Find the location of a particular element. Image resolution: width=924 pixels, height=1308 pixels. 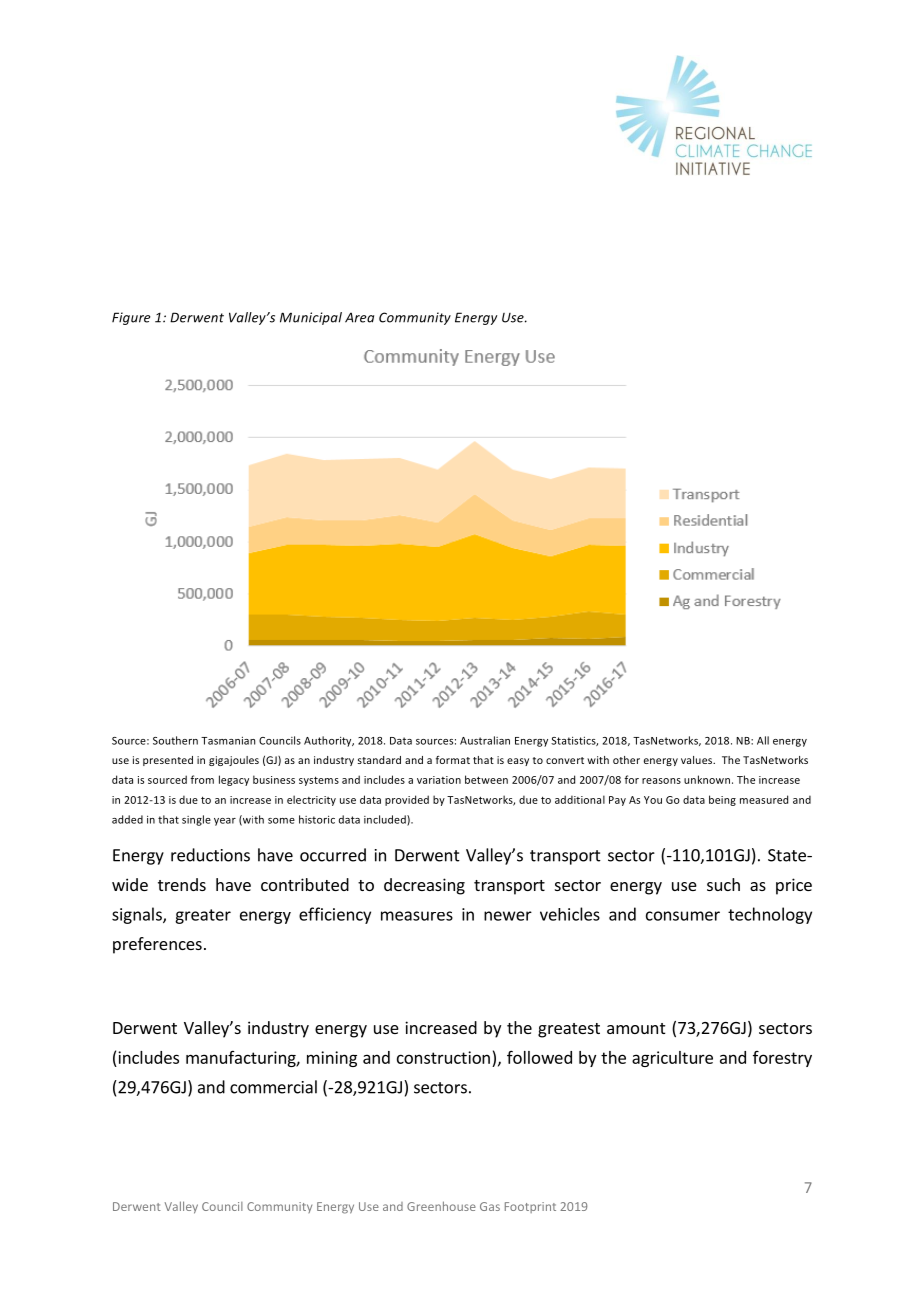

values is located at coordinates (698, 760).
